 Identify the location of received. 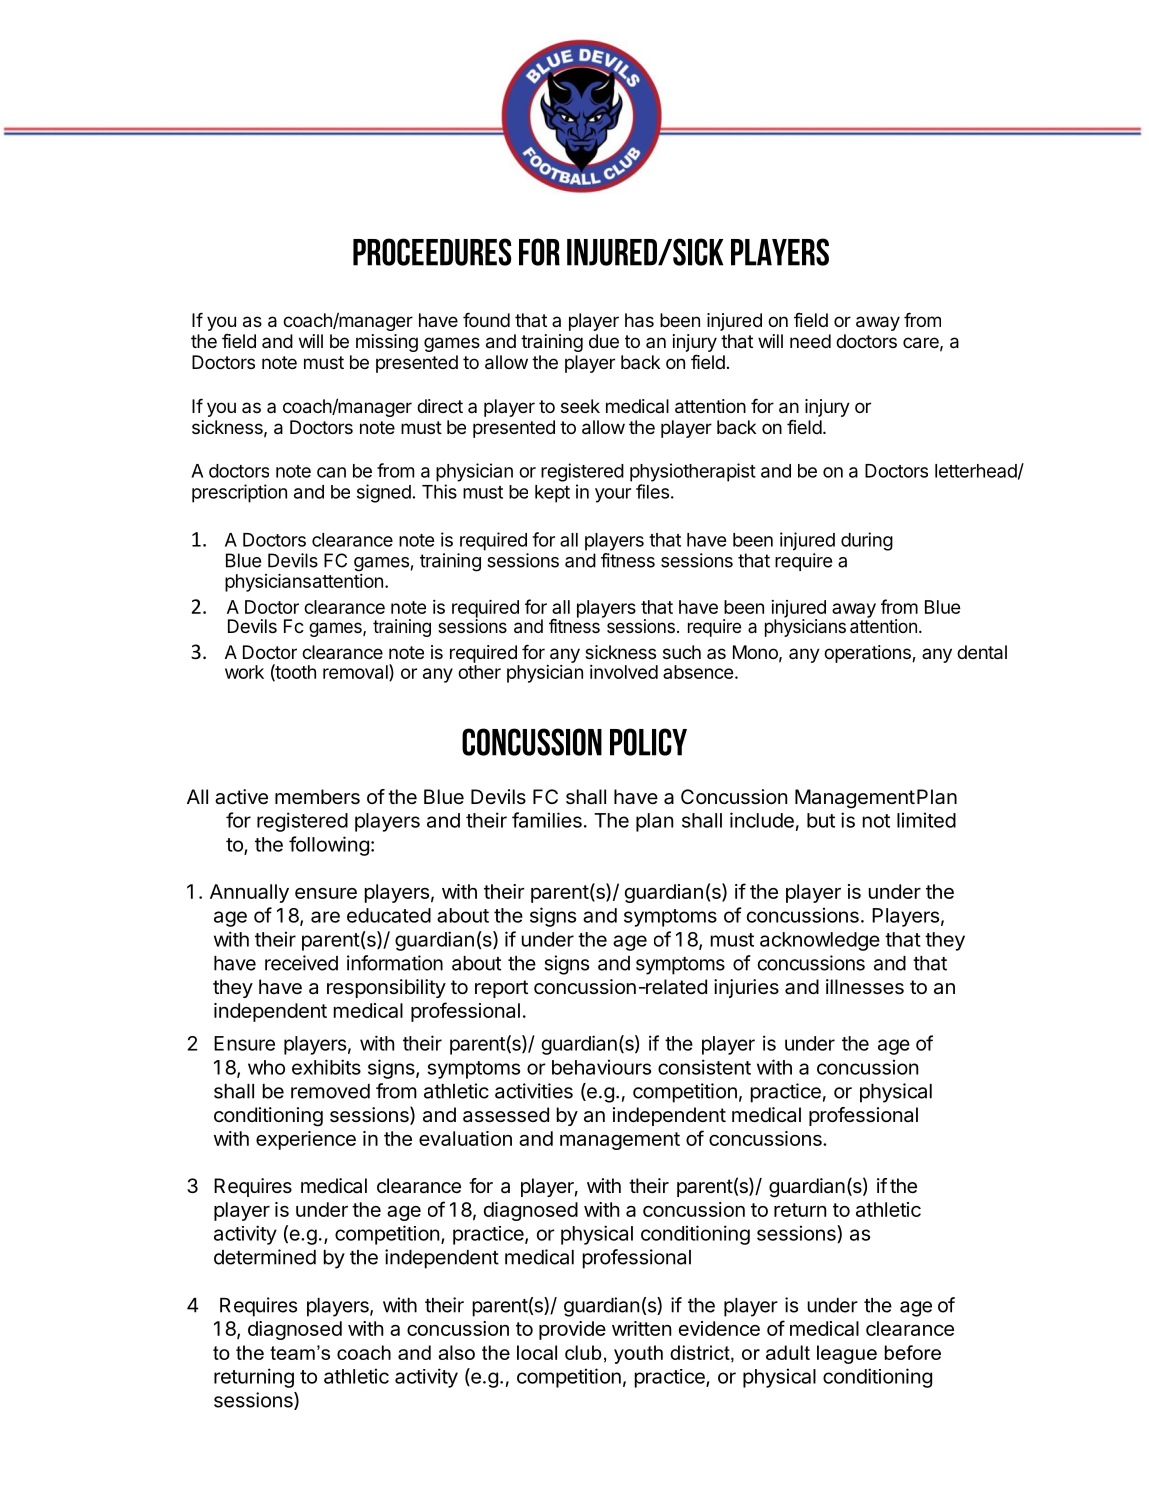
(301, 963).
